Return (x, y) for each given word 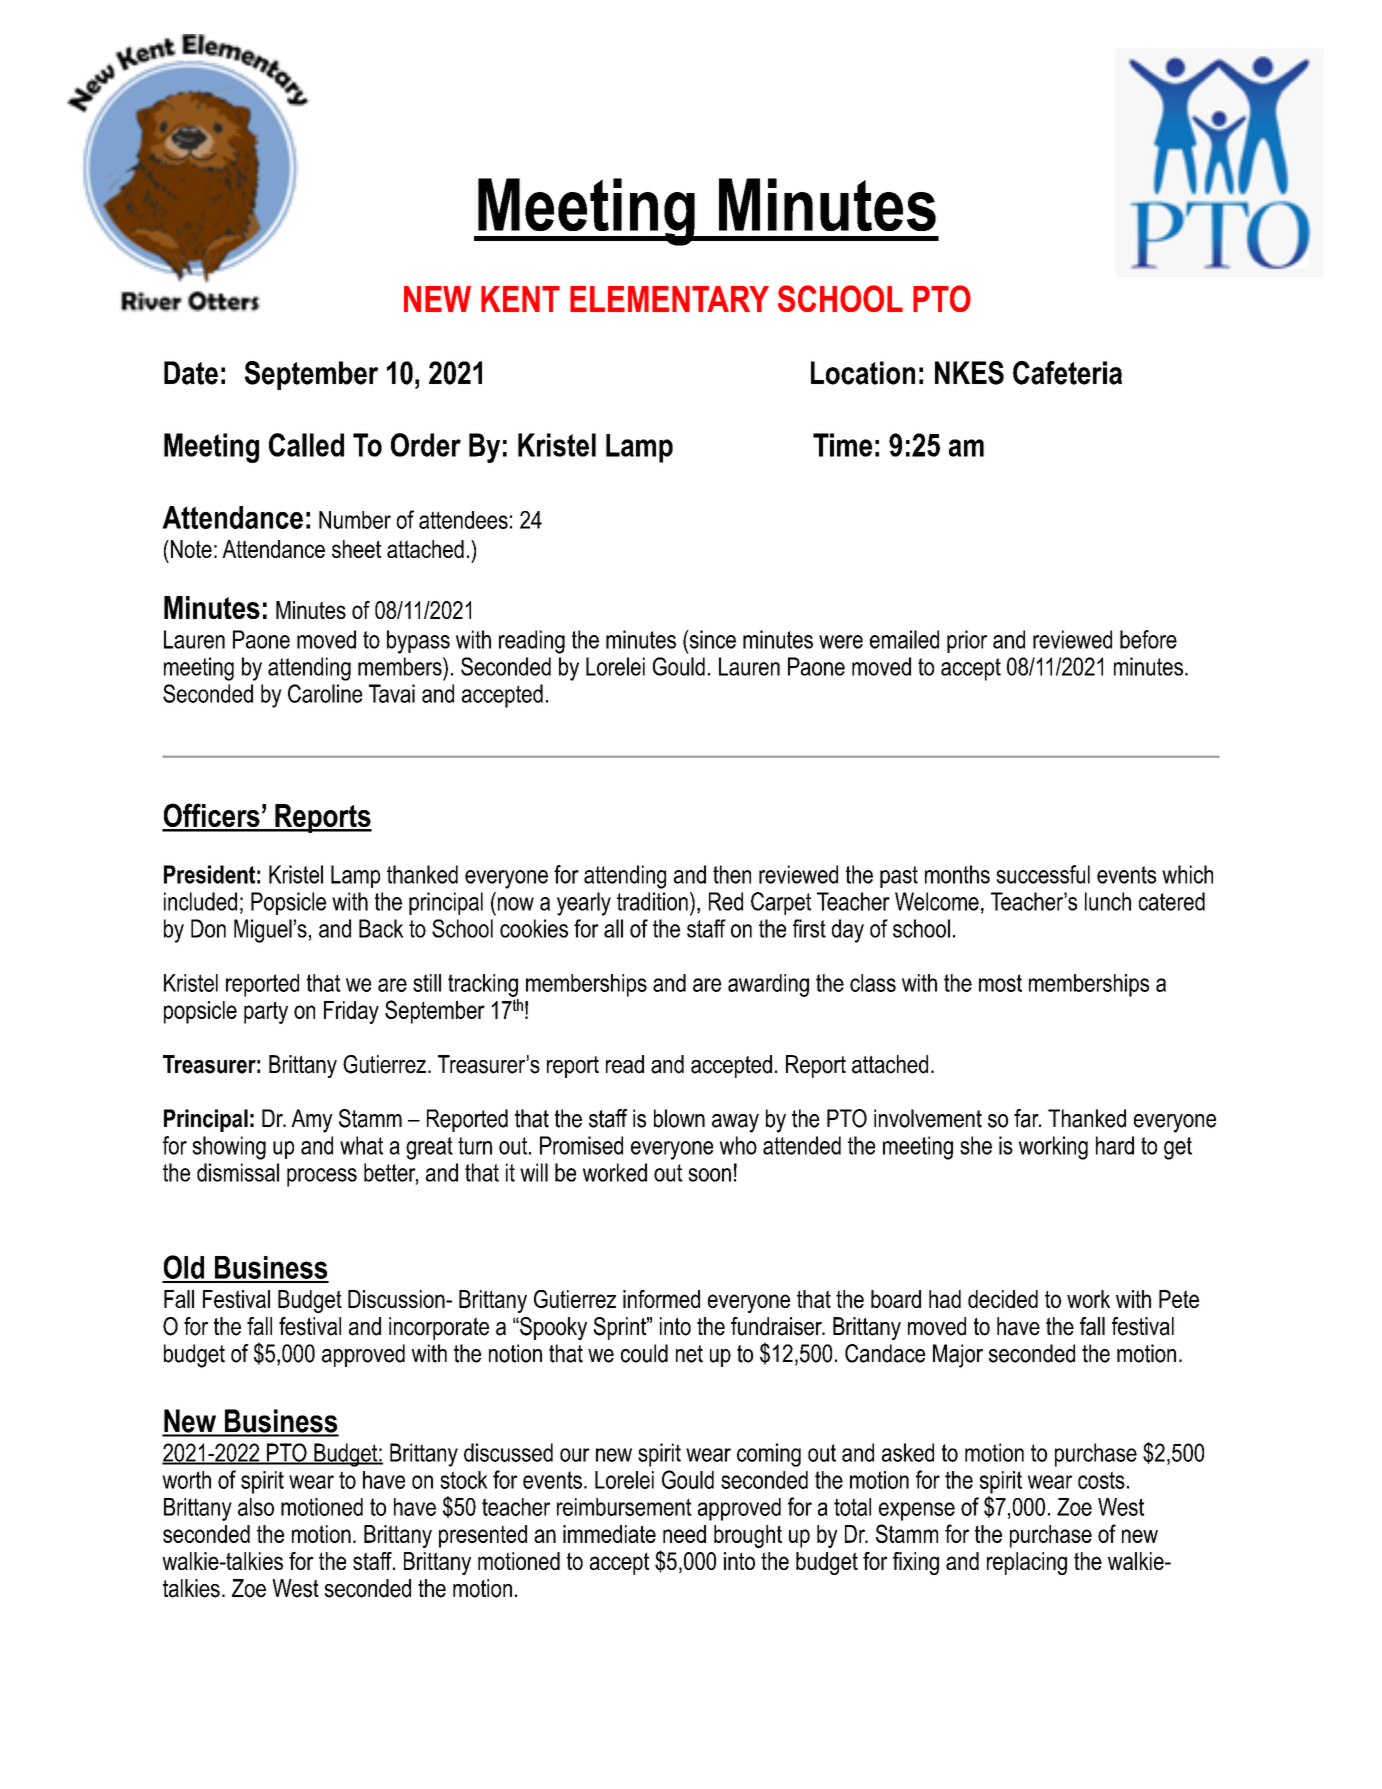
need (684, 1534)
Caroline (325, 693)
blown (679, 1118)
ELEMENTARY (669, 299)
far (1027, 1118)
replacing (1027, 1563)
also (256, 1507)
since (711, 639)
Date (191, 373)
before (1148, 639)
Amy (312, 1121)
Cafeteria (1067, 373)
